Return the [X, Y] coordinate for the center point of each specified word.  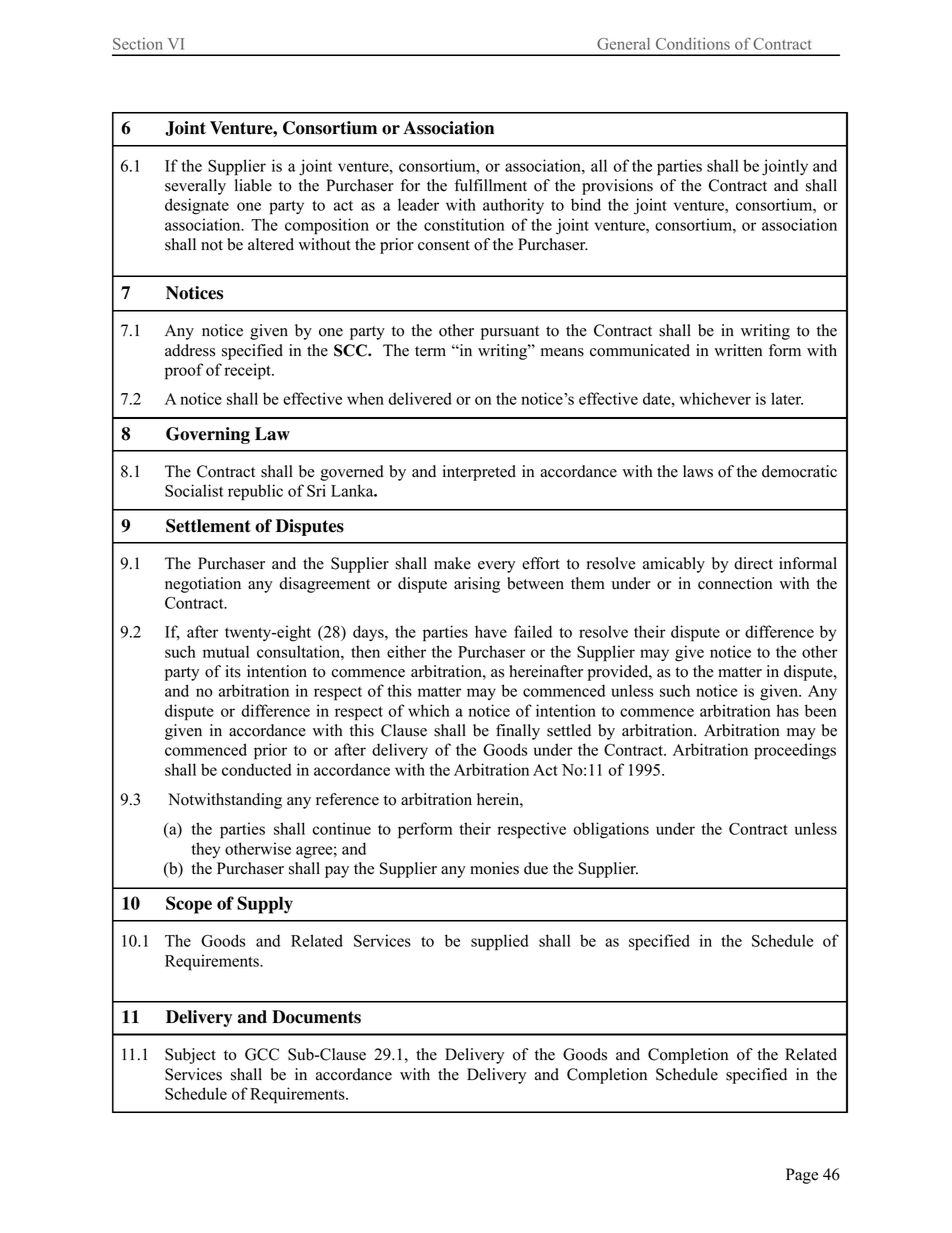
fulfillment [491, 185]
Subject [190, 1056]
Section [138, 44]
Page [802, 1176]
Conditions [693, 44]
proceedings [795, 751]
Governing [208, 435]
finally [518, 732]
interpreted [479, 473]
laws [698, 471]
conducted [257, 769]
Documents [316, 1017]
